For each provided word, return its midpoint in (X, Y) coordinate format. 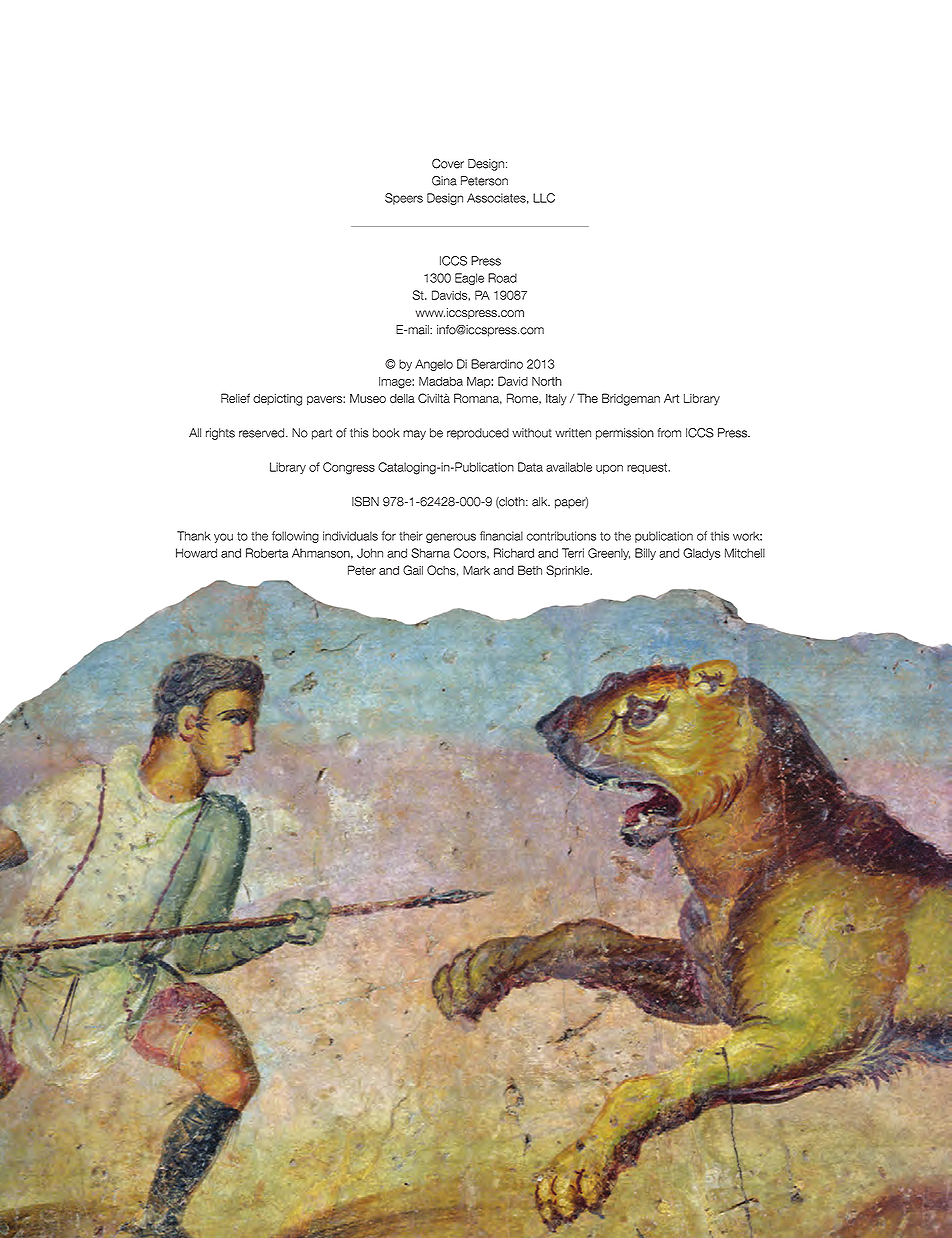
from (669, 433)
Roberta (267, 553)
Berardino (497, 364)
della (402, 398)
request (648, 468)
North (547, 381)
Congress (349, 468)
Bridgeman (631, 399)
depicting (277, 400)
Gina (444, 181)
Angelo (434, 365)
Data (530, 467)
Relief (235, 398)
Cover (448, 163)
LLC (544, 198)
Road (502, 278)
